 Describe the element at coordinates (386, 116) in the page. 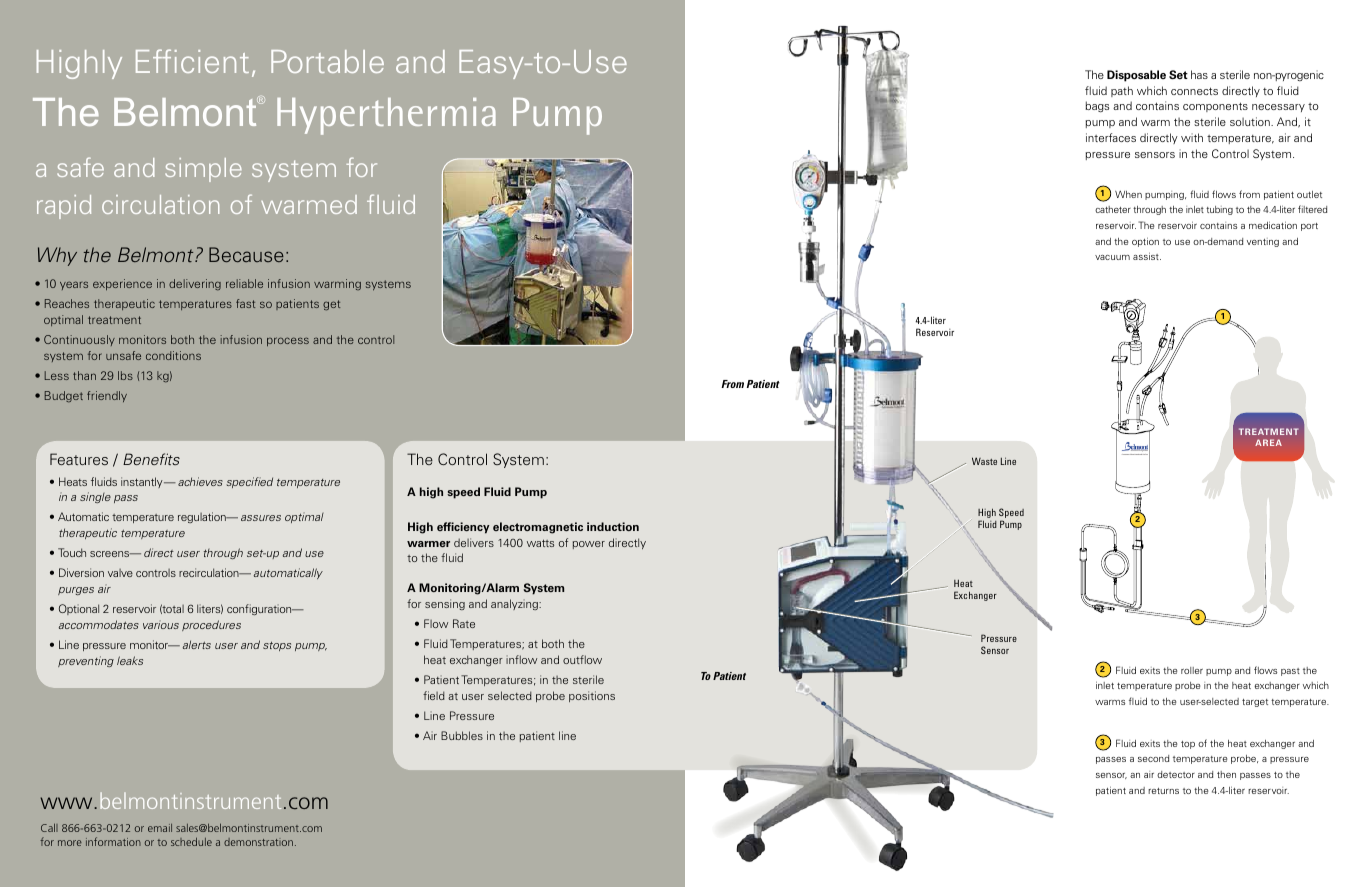

I see `Hyperthermia` at that location.
